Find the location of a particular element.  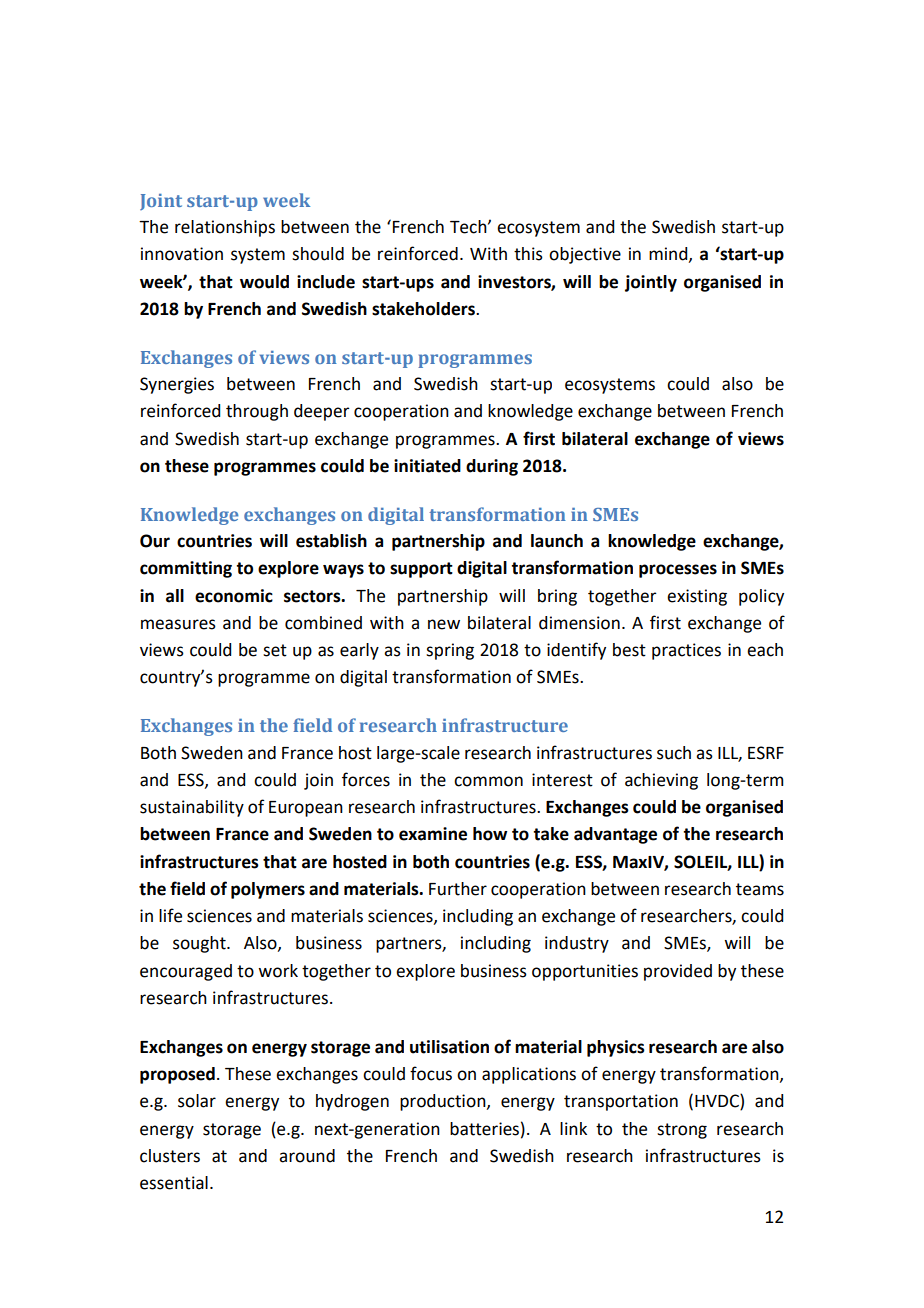

this is located at coordinates (528, 254).
